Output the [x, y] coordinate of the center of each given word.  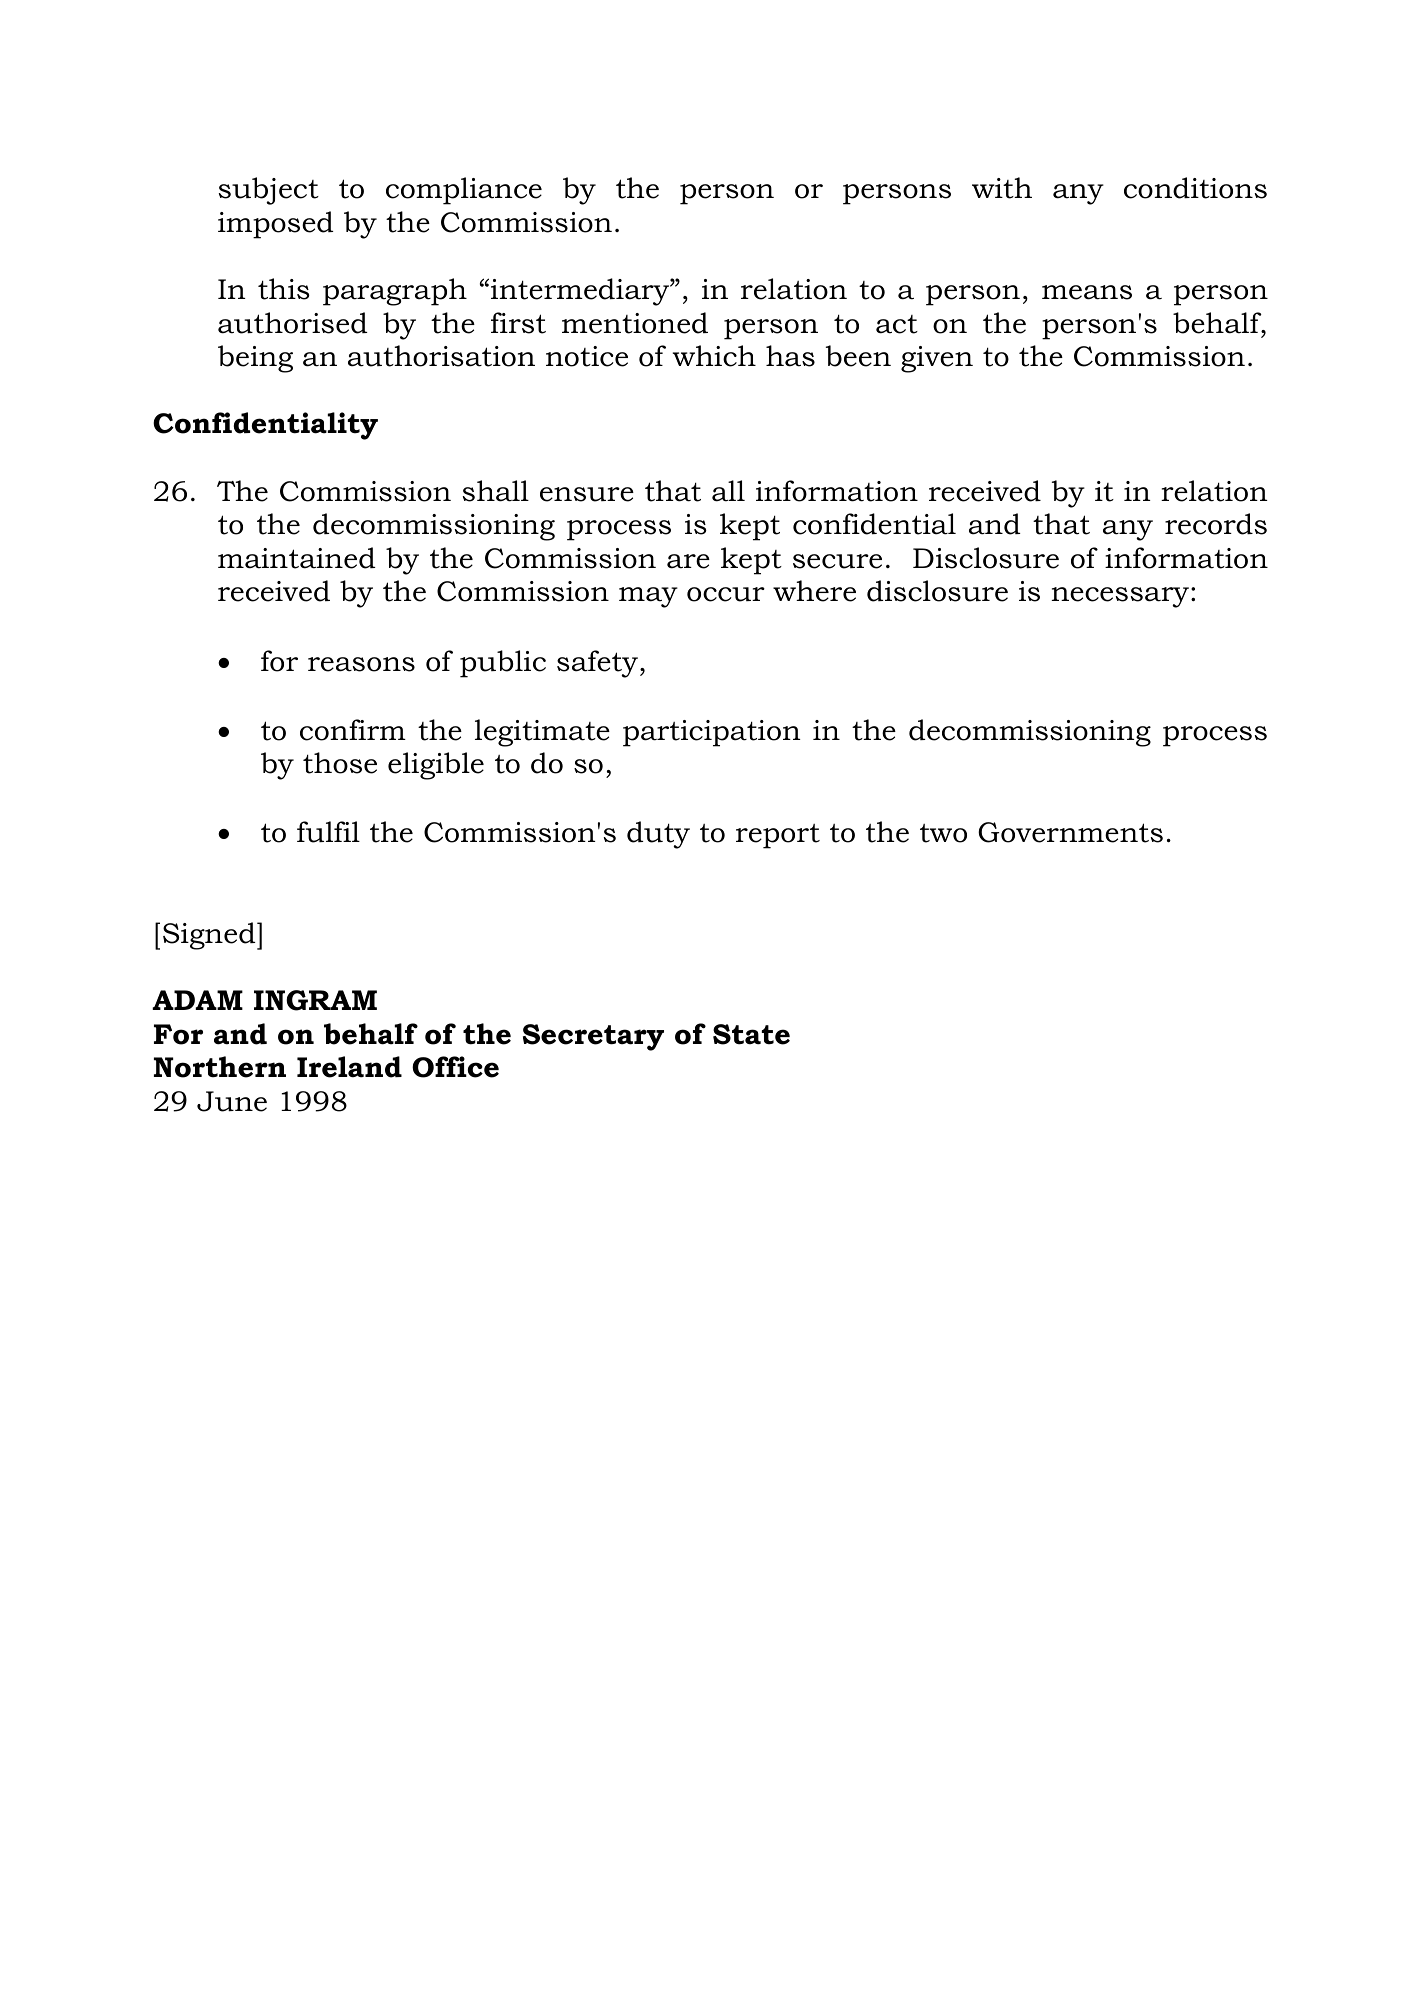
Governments [1070, 832]
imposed [275, 225]
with [1002, 188]
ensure [587, 494]
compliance [464, 191]
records [1216, 524]
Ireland [349, 1067]
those [340, 763]
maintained [296, 558]
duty [658, 835]
